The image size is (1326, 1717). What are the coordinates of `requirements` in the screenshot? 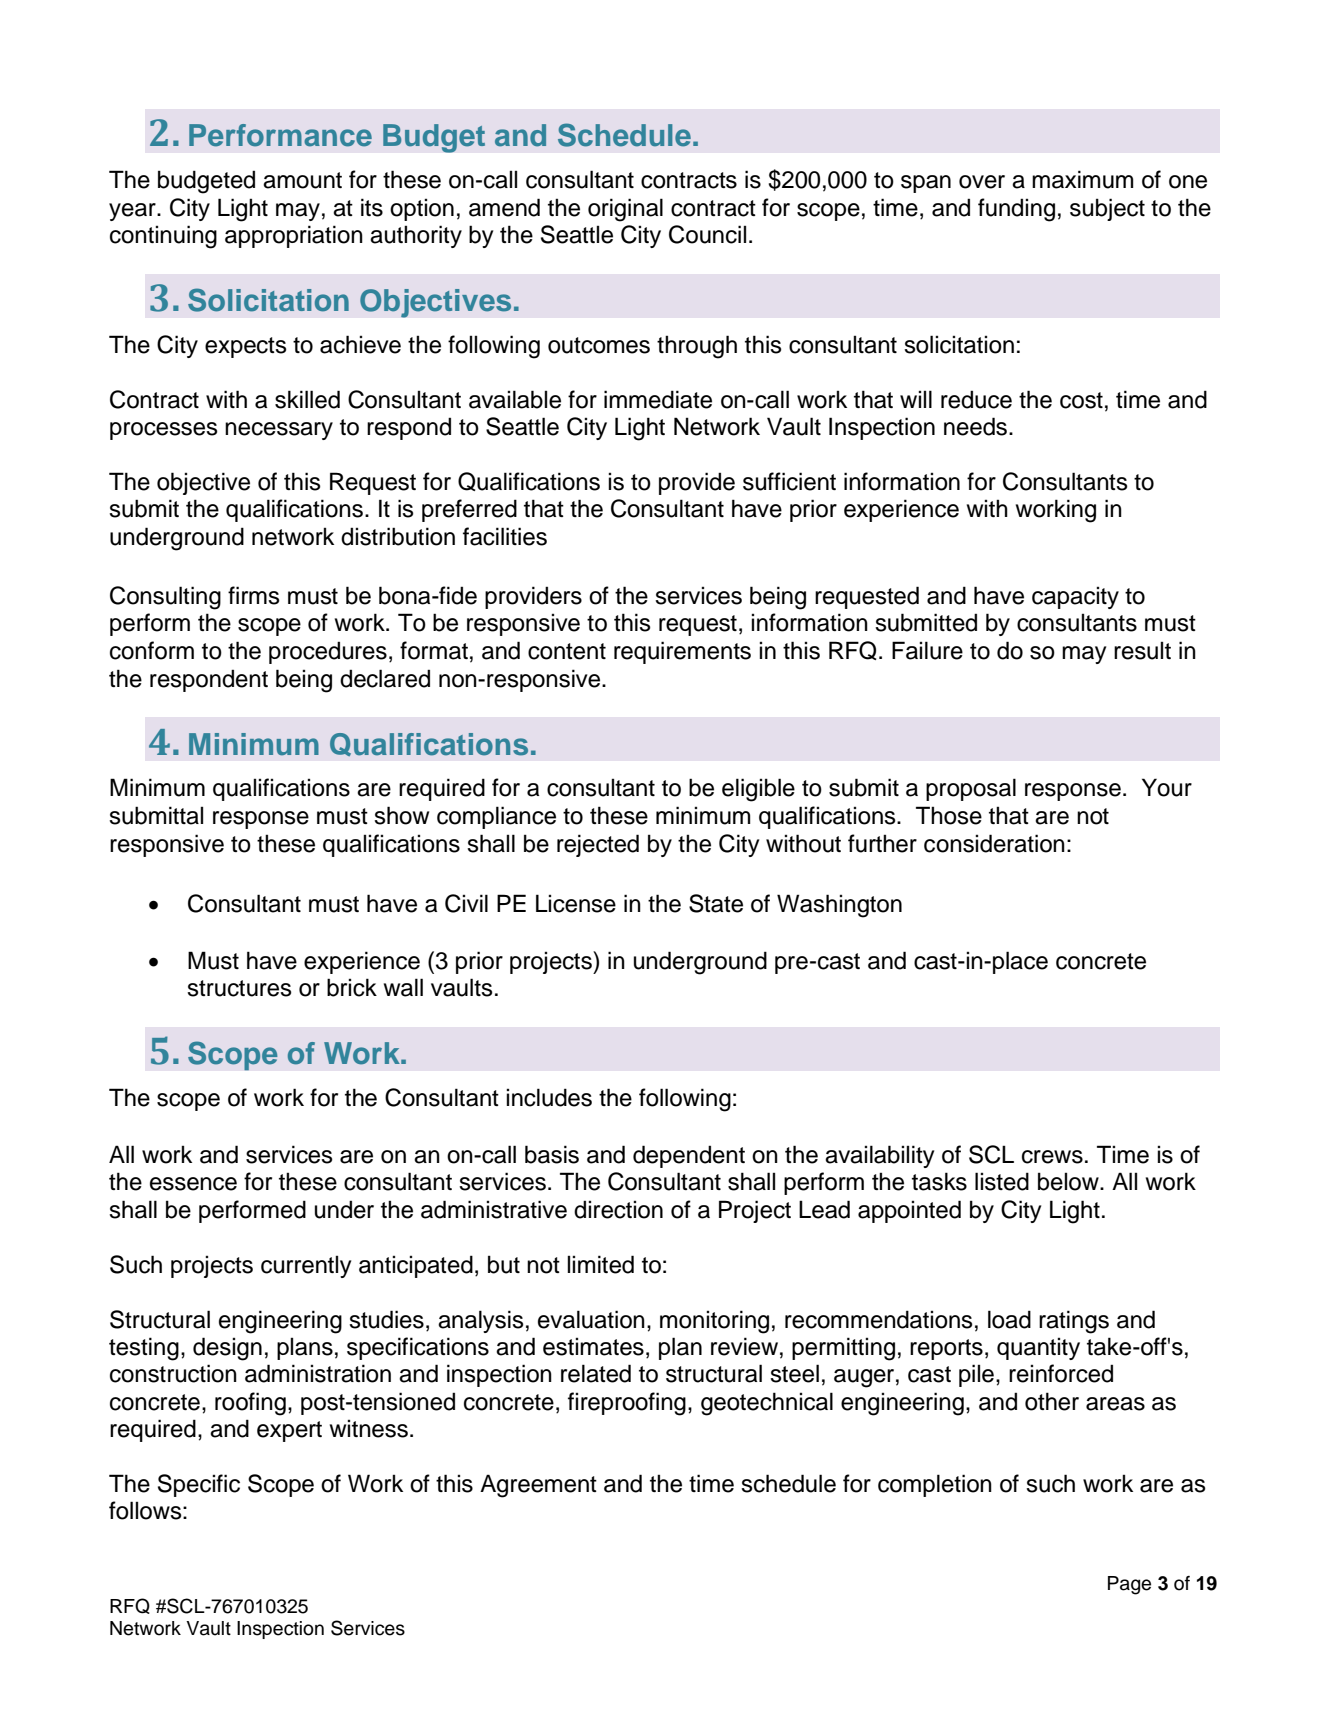 It's located at (682, 652).
